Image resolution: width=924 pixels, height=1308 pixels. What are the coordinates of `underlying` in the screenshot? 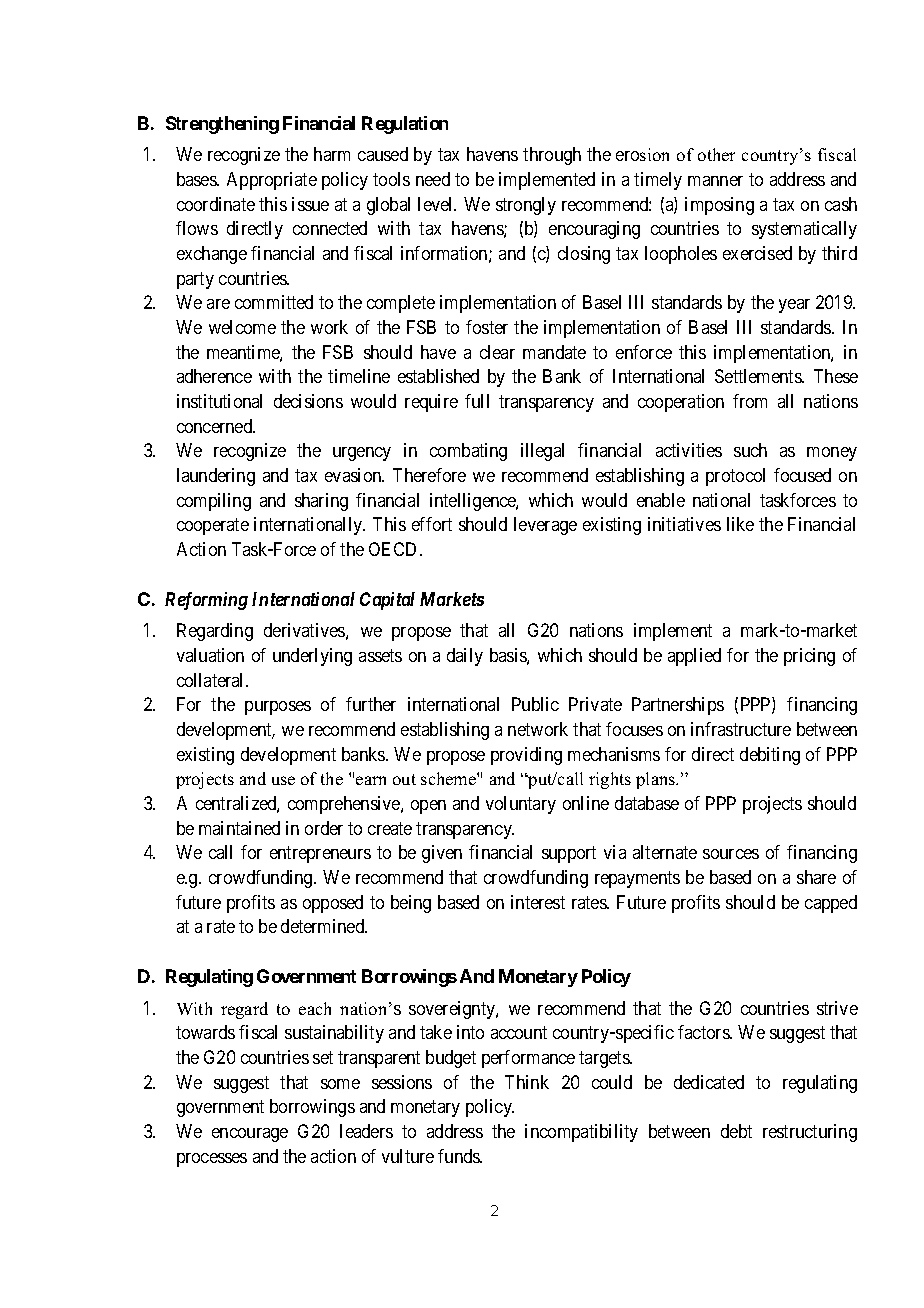 It's located at (312, 657).
